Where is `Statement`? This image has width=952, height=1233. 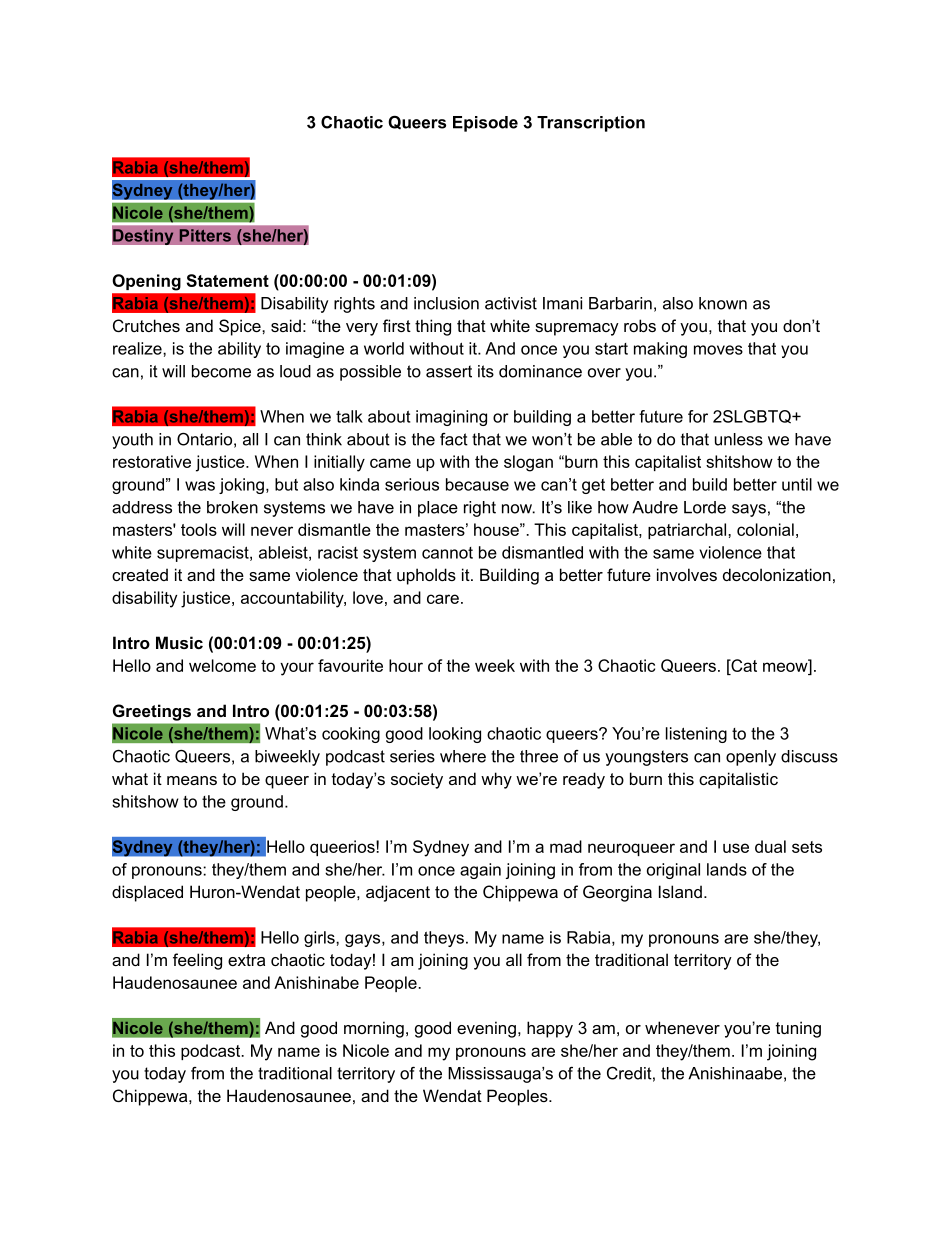
Statement is located at coordinates (228, 280).
